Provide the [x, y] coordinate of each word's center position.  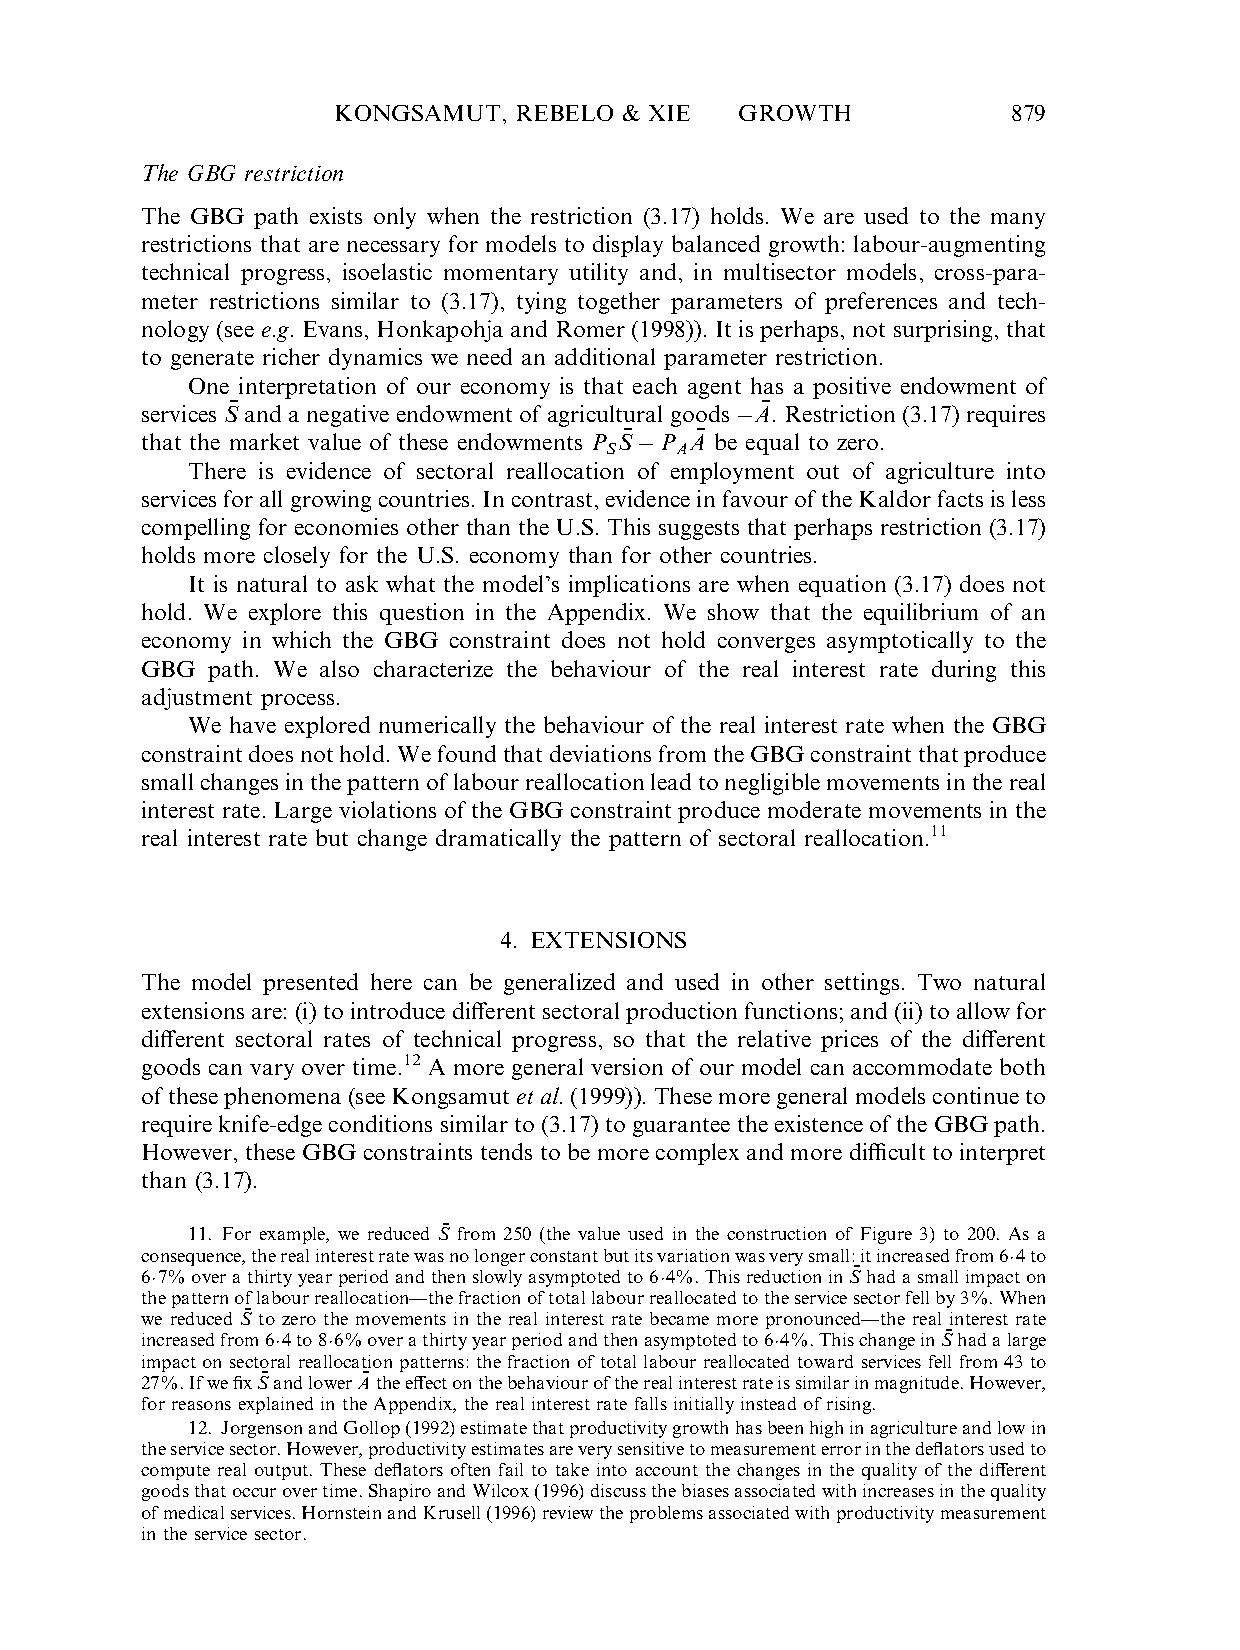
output [283, 1472]
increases [898, 1490]
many [1018, 221]
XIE [669, 113]
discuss [618, 1490]
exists [336, 215]
